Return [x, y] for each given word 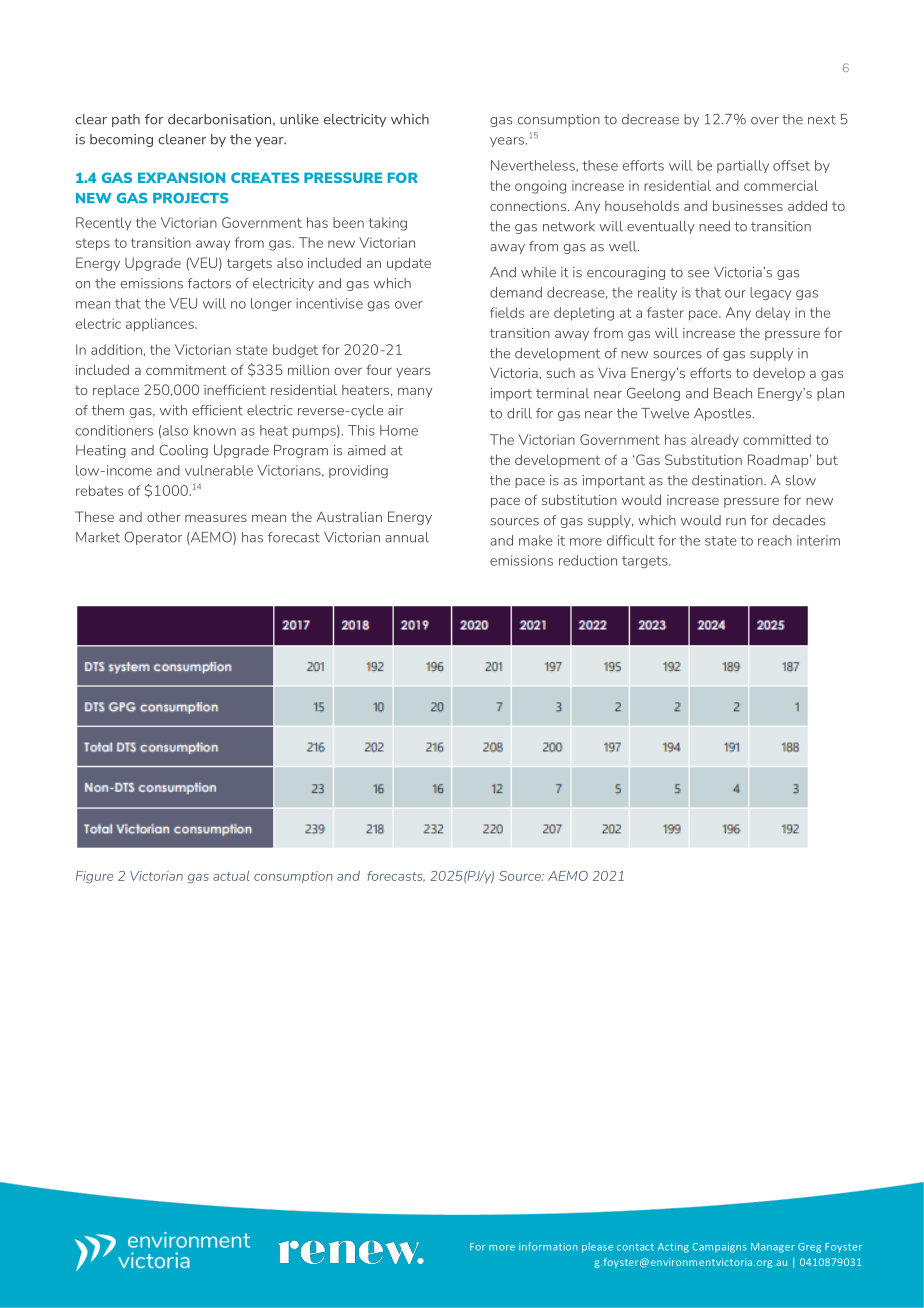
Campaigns [719, 1248]
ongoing [540, 187]
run [736, 522]
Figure [95, 877]
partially [743, 166]
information [548, 1246]
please [597, 1247]
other [164, 516]
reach [775, 540]
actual [231, 876]
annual [407, 537]
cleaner [182, 139]
